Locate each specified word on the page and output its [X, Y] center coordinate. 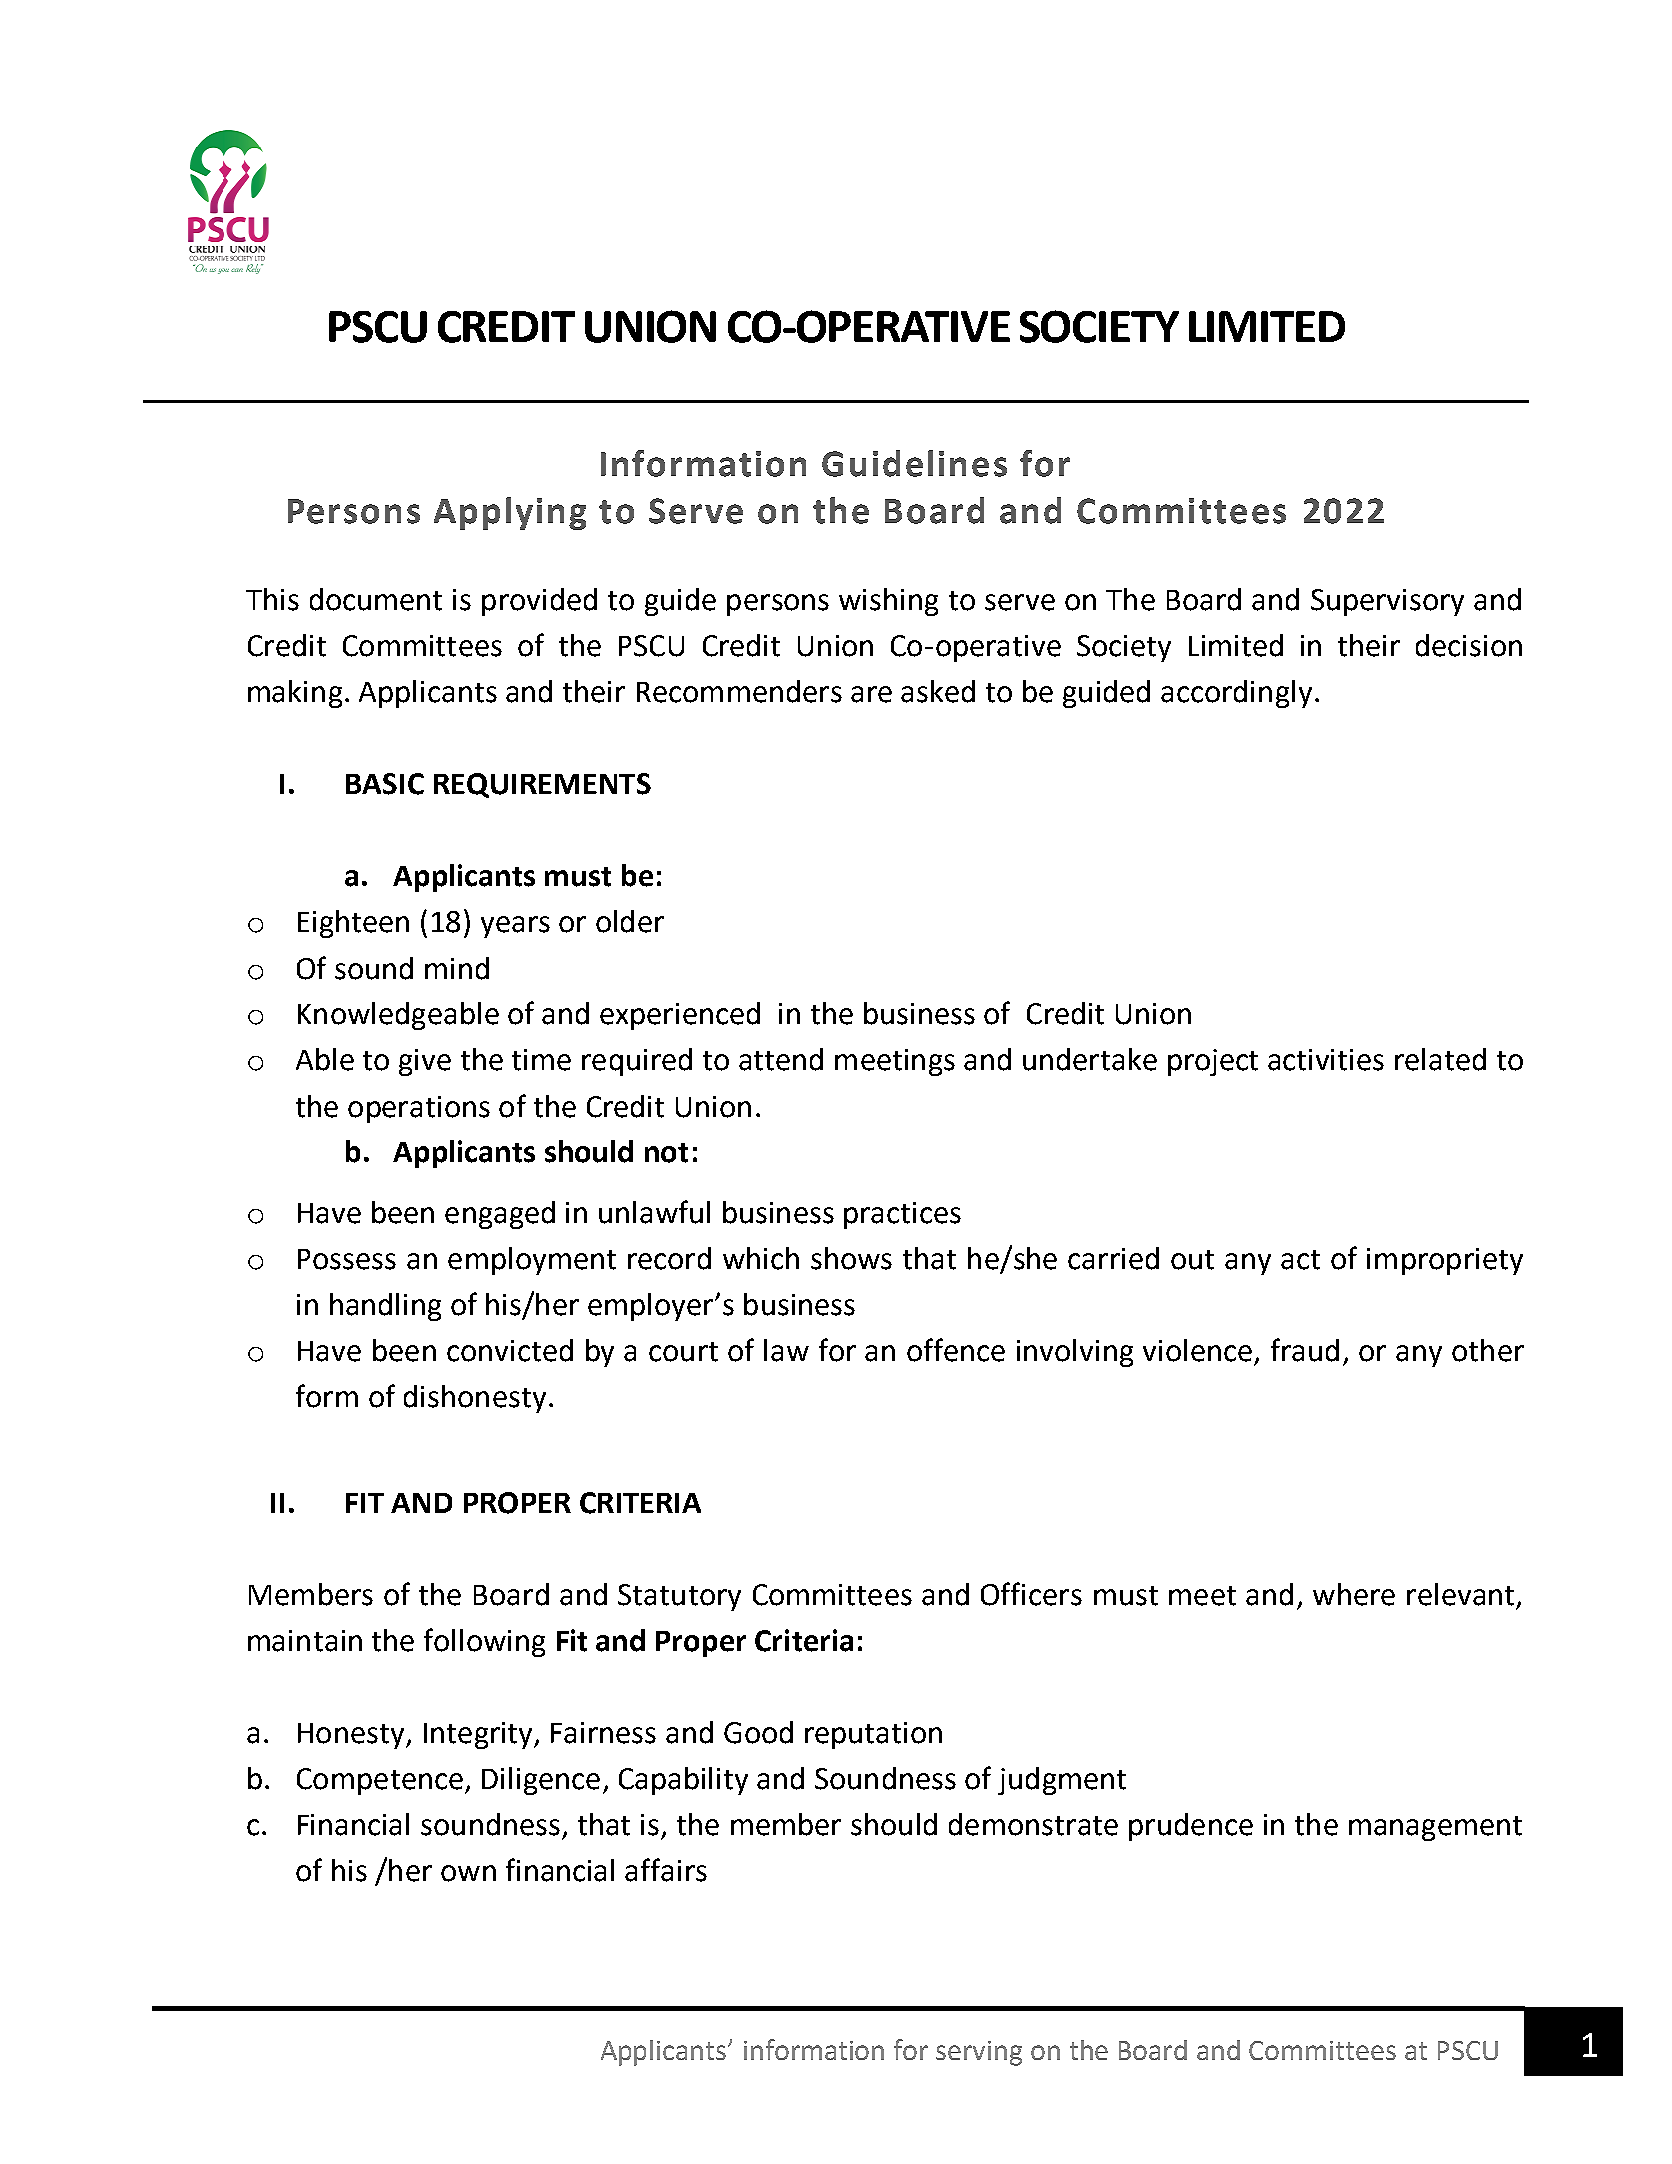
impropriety [1445, 1261]
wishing [888, 602]
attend [781, 1059]
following [484, 1642]
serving [979, 2053]
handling [385, 1307]
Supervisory [1387, 602]
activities [1326, 1060]
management [1435, 1828]
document [376, 599]
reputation [873, 1735]
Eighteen [353, 924]
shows [851, 1258]
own [468, 1873]
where [1354, 1594]
